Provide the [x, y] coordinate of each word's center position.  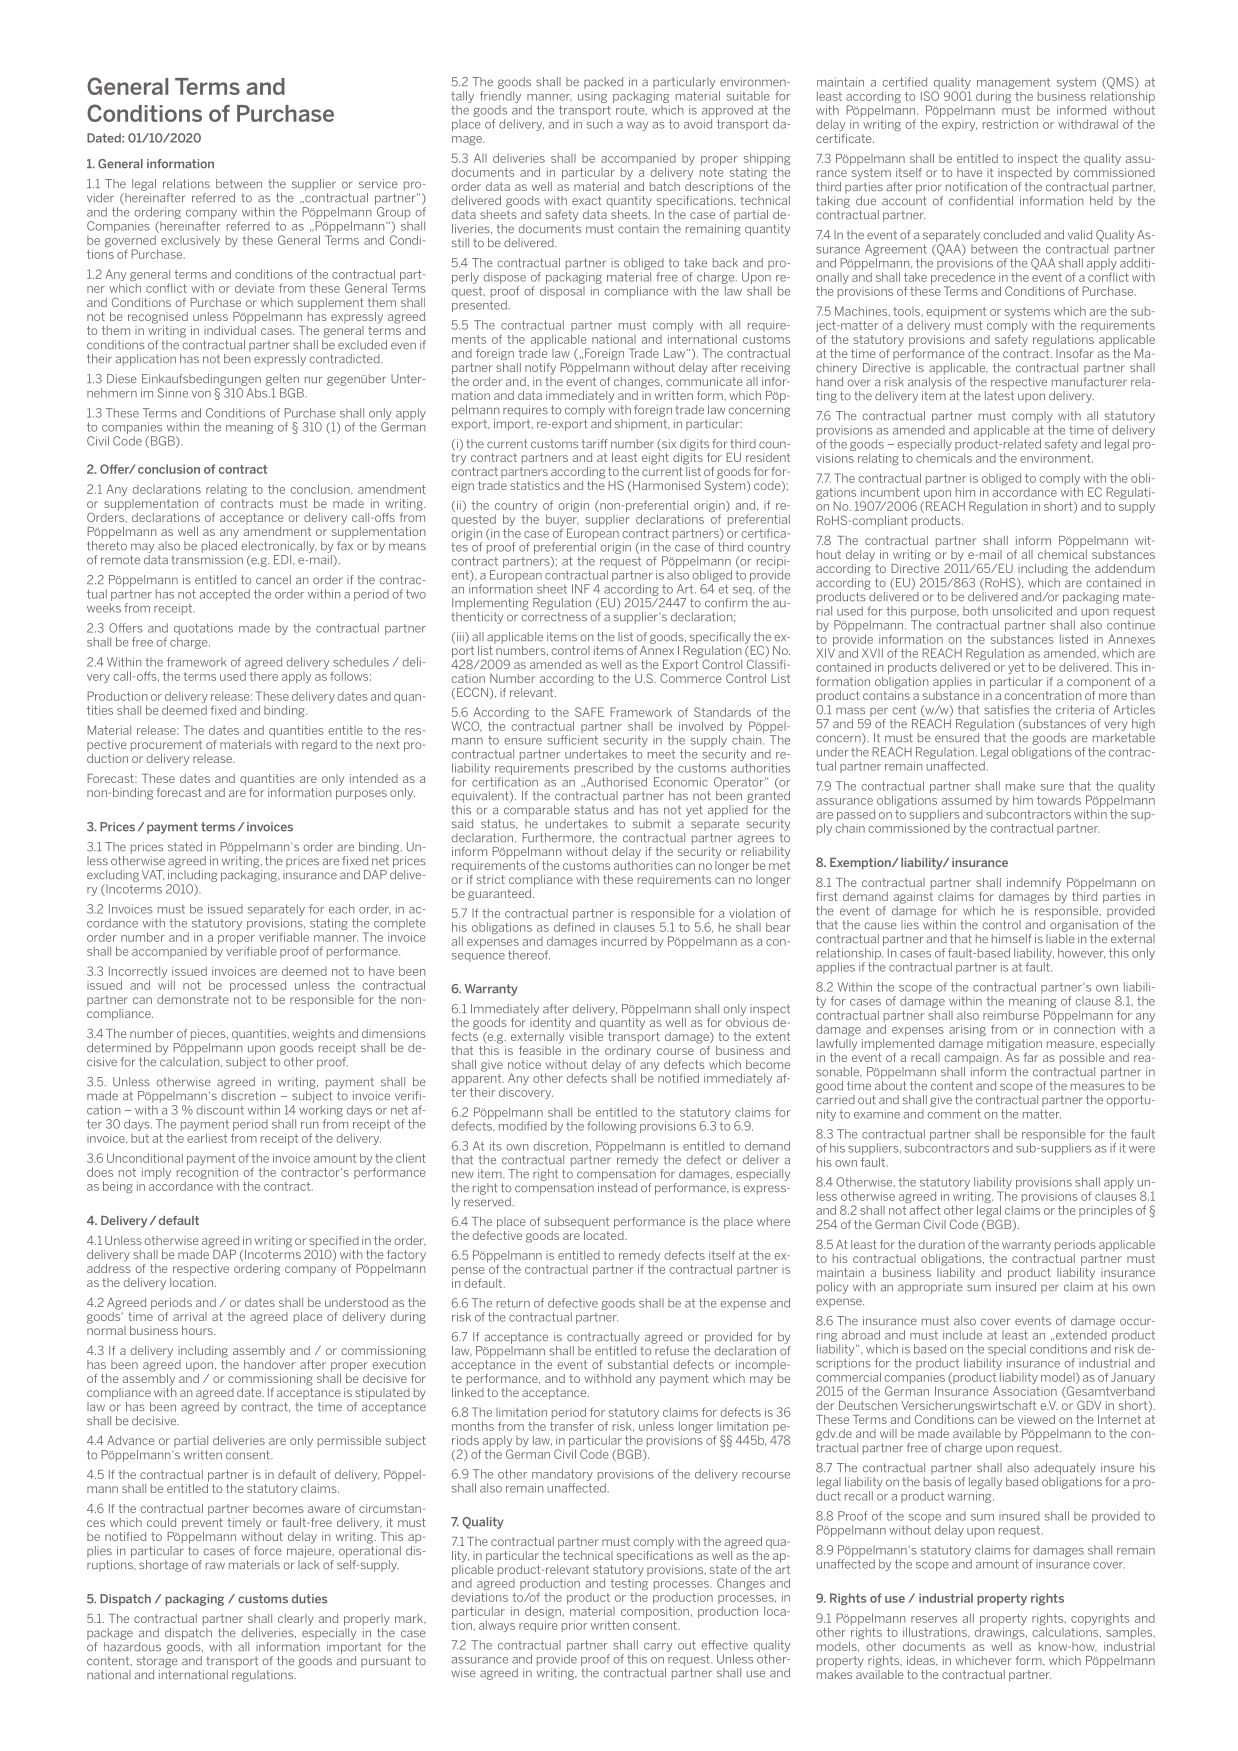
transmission [207, 560]
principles [1106, 1211]
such [600, 124]
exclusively [190, 241]
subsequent [576, 1222]
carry [658, 1647]
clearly [296, 1620]
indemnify [1034, 884]
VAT [153, 875]
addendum [1125, 568]
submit [652, 823]
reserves [934, 1619]
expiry [959, 126]
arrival [190, 1316]
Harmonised [666, 485]
